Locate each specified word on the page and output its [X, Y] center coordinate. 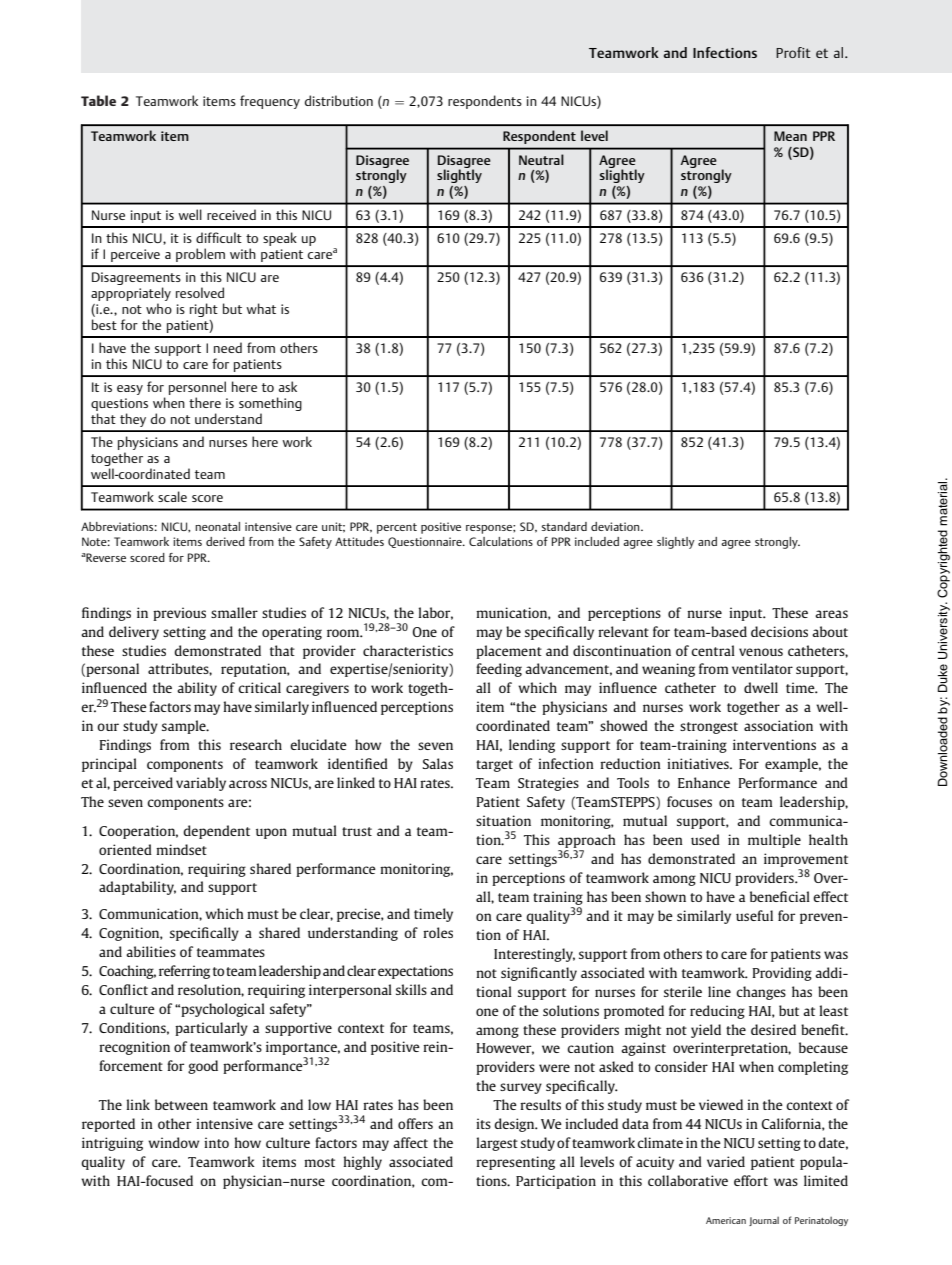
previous [179, 614]
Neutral [541, 159]
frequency [270, 102]
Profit [793, 52]
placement [509, 652]
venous [761, 652]
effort [751, 1180]
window [173, 1142]
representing [515, 1163]
